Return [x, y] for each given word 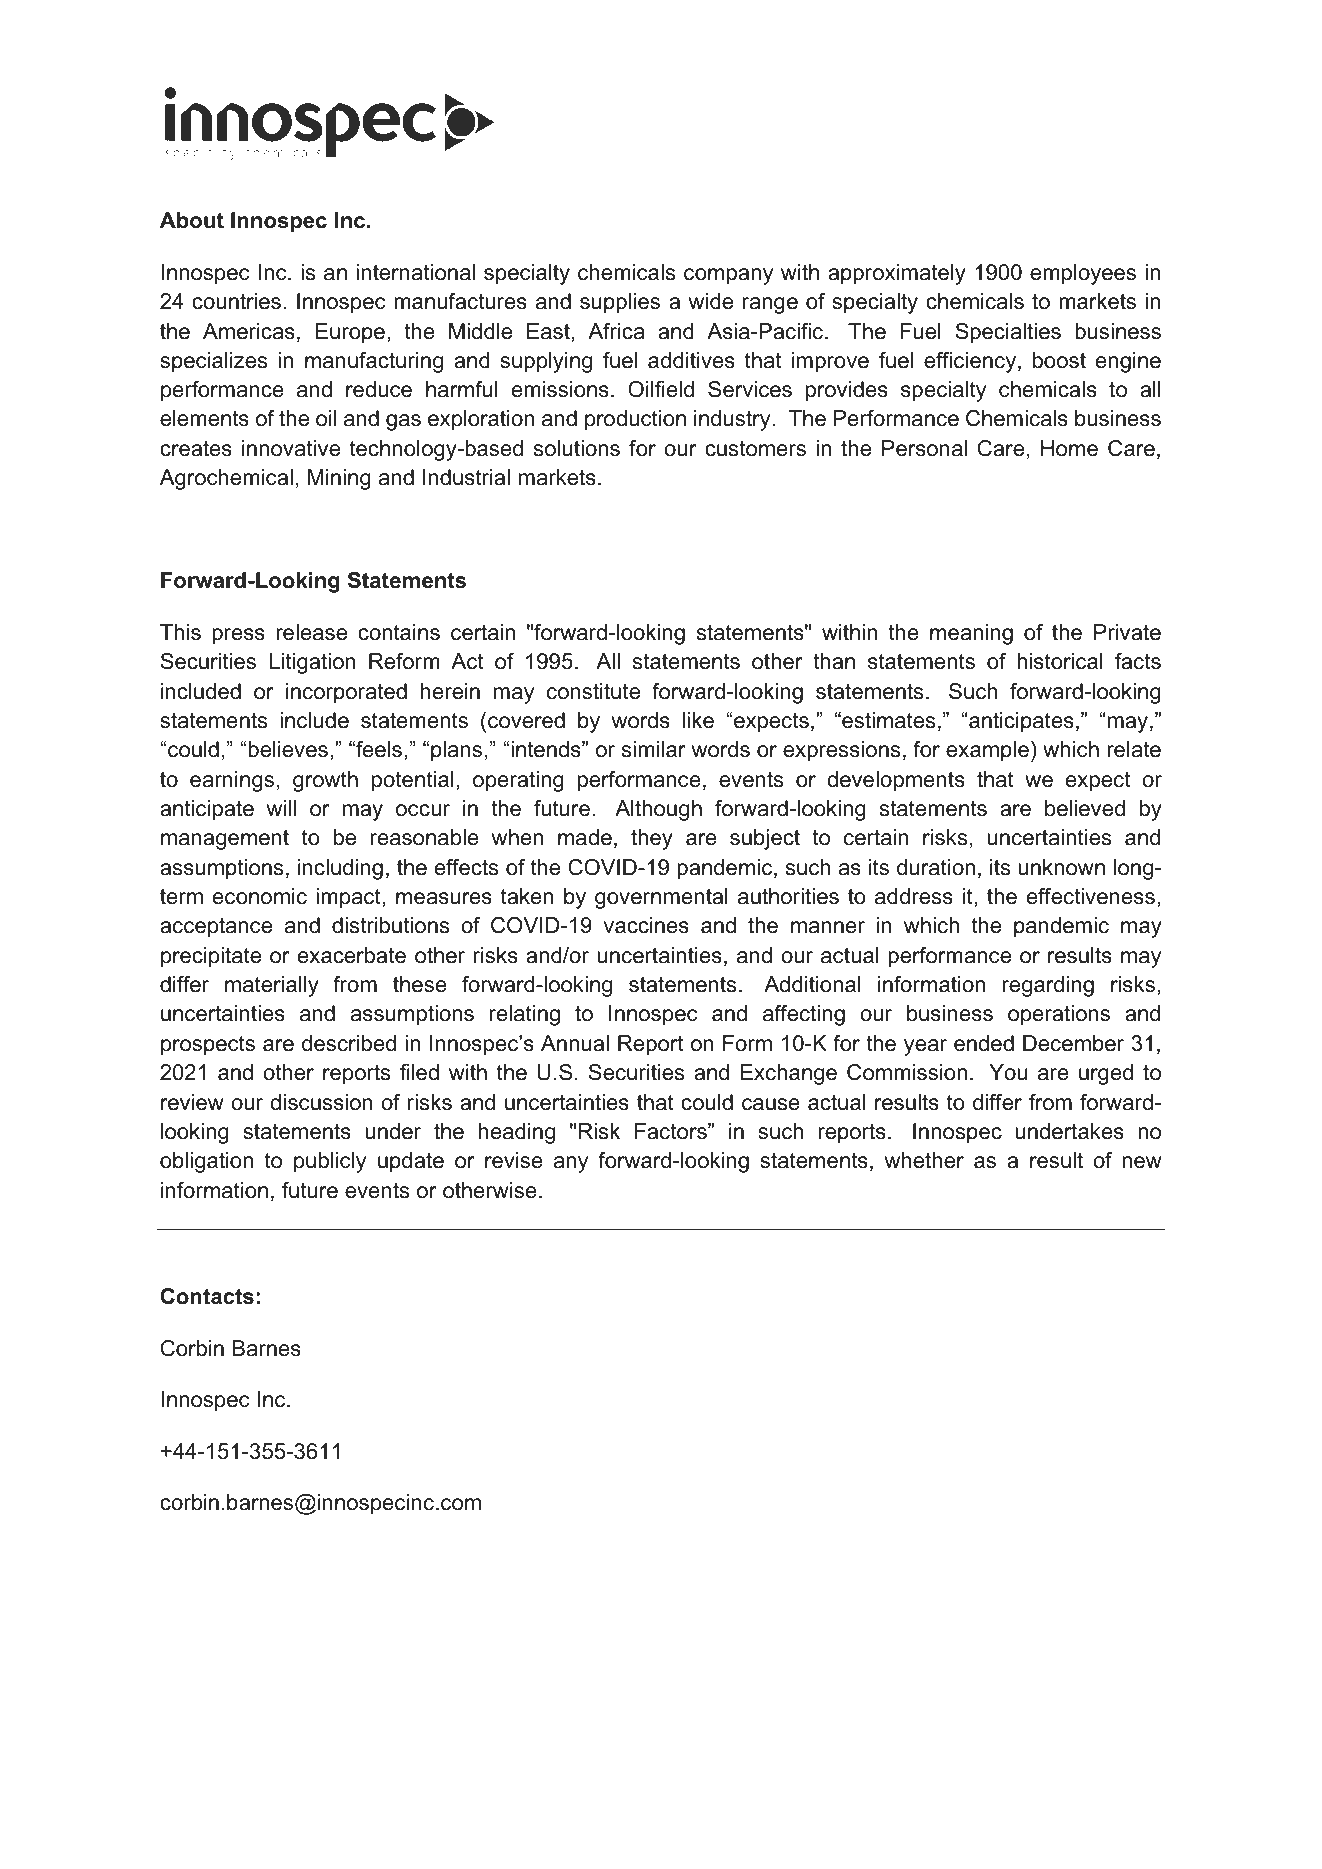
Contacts [207, 1296]
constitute [593, 691]
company [728, 276]
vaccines [646, 925]
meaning [971, 634]
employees [1083, 274]
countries [236, 301]
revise [514, 1160]
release [311, 632]
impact [349, 898]
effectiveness [1091, 896]
